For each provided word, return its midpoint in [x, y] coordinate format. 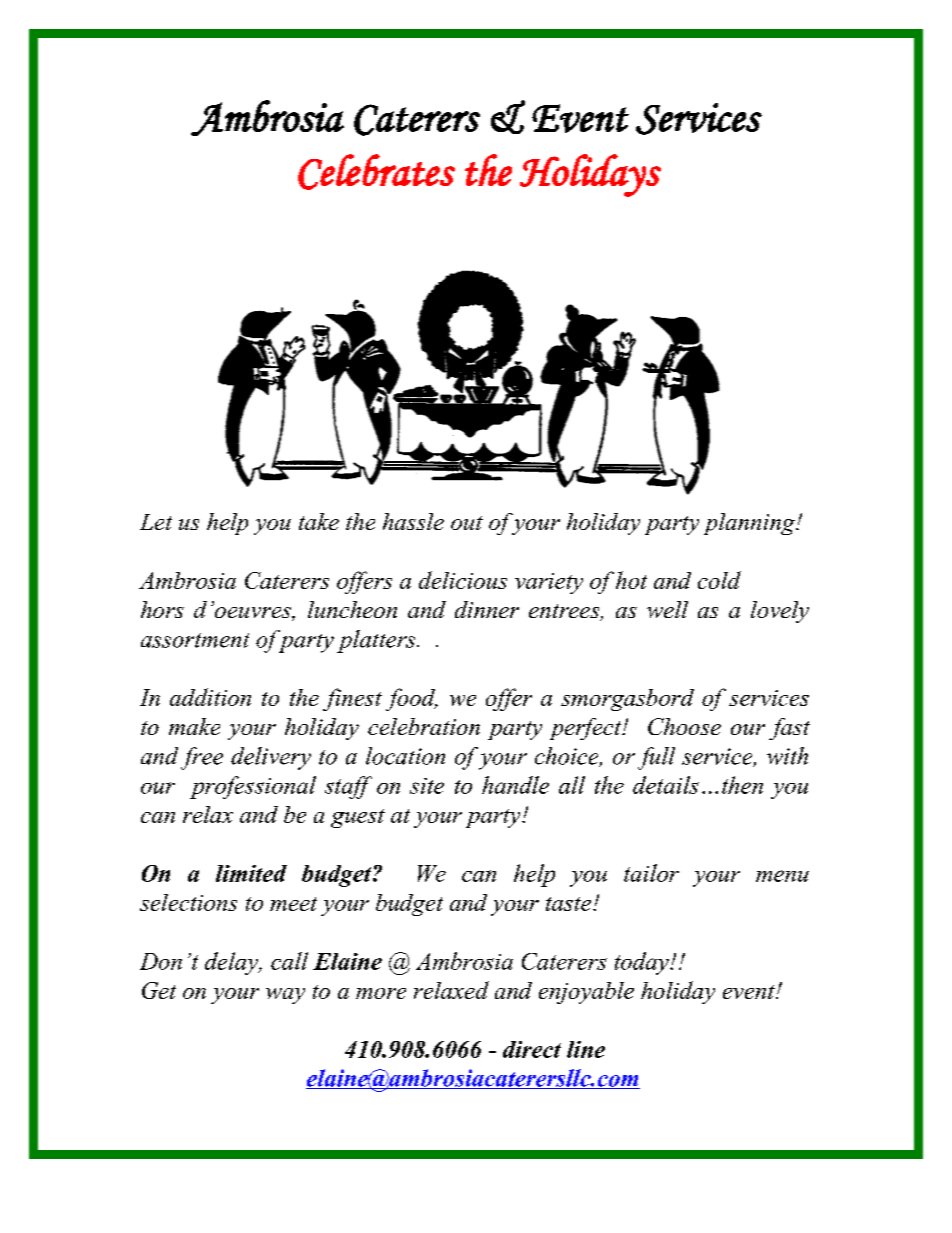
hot [631, 580]
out [467, 523]
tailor [651, 873]
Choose [684, 726]
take [319, 521]
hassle [413, 521]
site [427, 786]
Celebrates [376, 172]
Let [156, 522]
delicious [463, 580]
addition [210, 697]
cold [719, 580]
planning [750, 524]
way [285, 996]
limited [251, 873]
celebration [424, 726]
